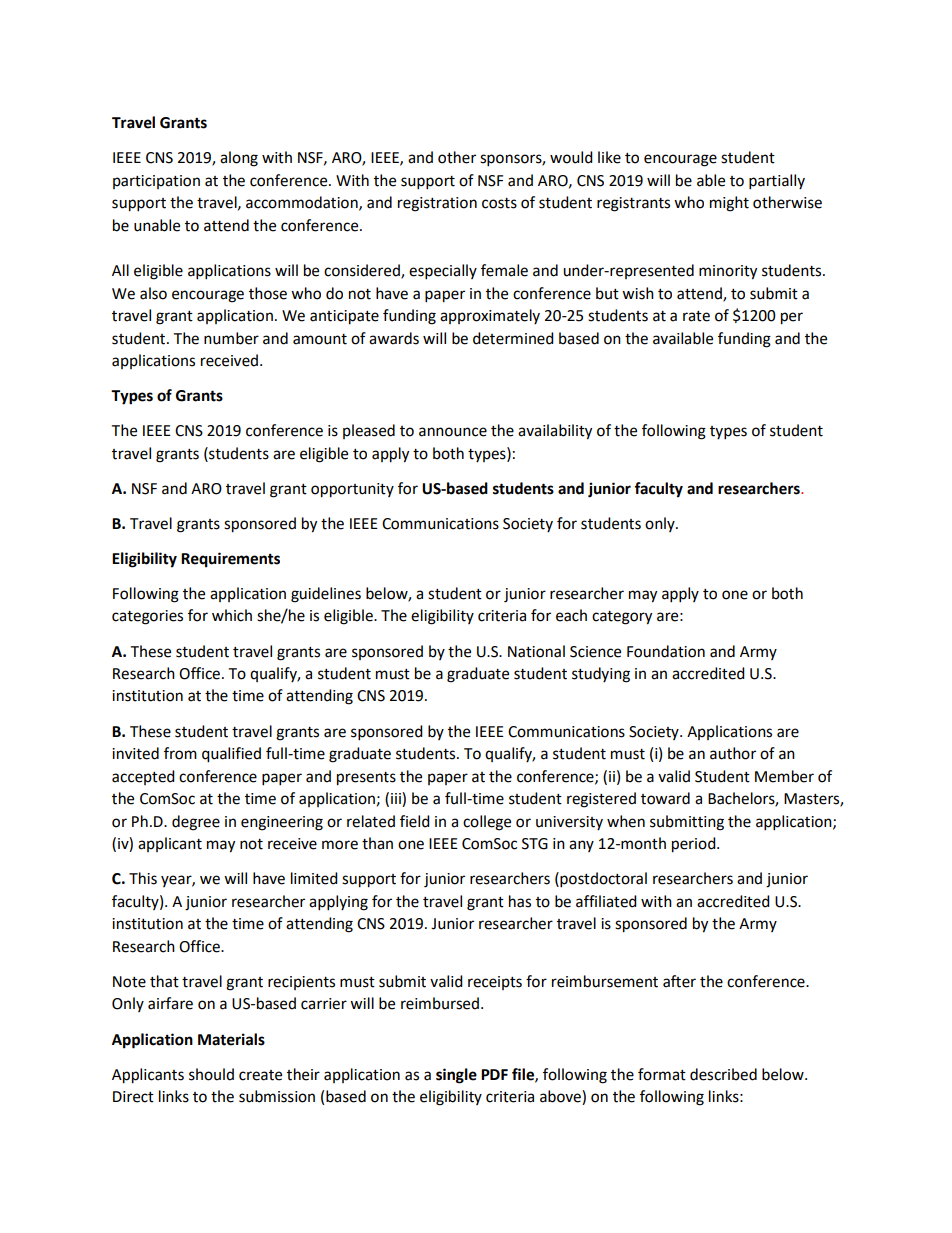 Image resolution: width=952 pixels, height=1233 pixels. Describe the element at coordinates (487, 823) in the image. I see `college` at that location.
